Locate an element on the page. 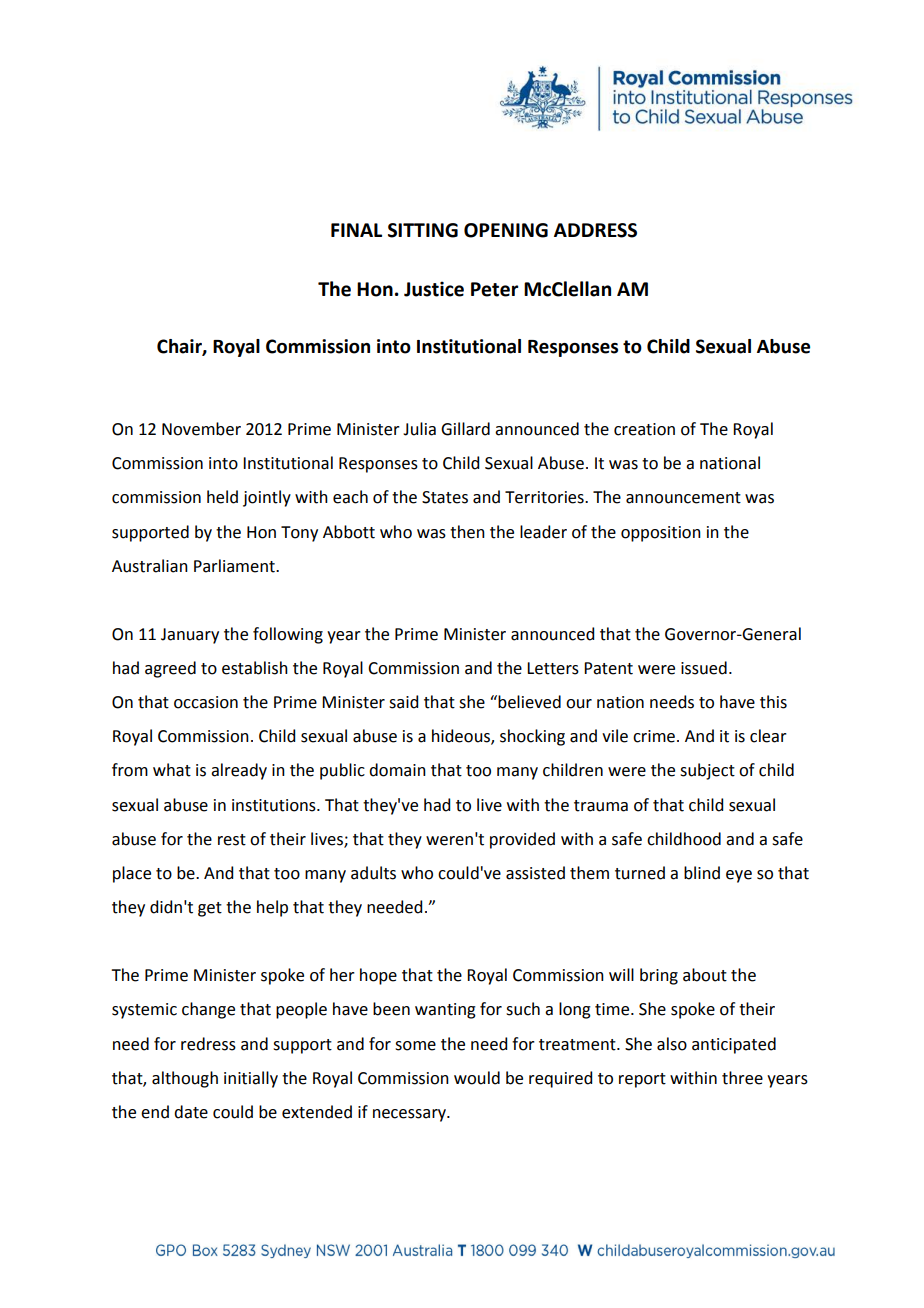 The height and width of the page is (1308, 924). ADDRESS is located at coordinates (595, 230).
